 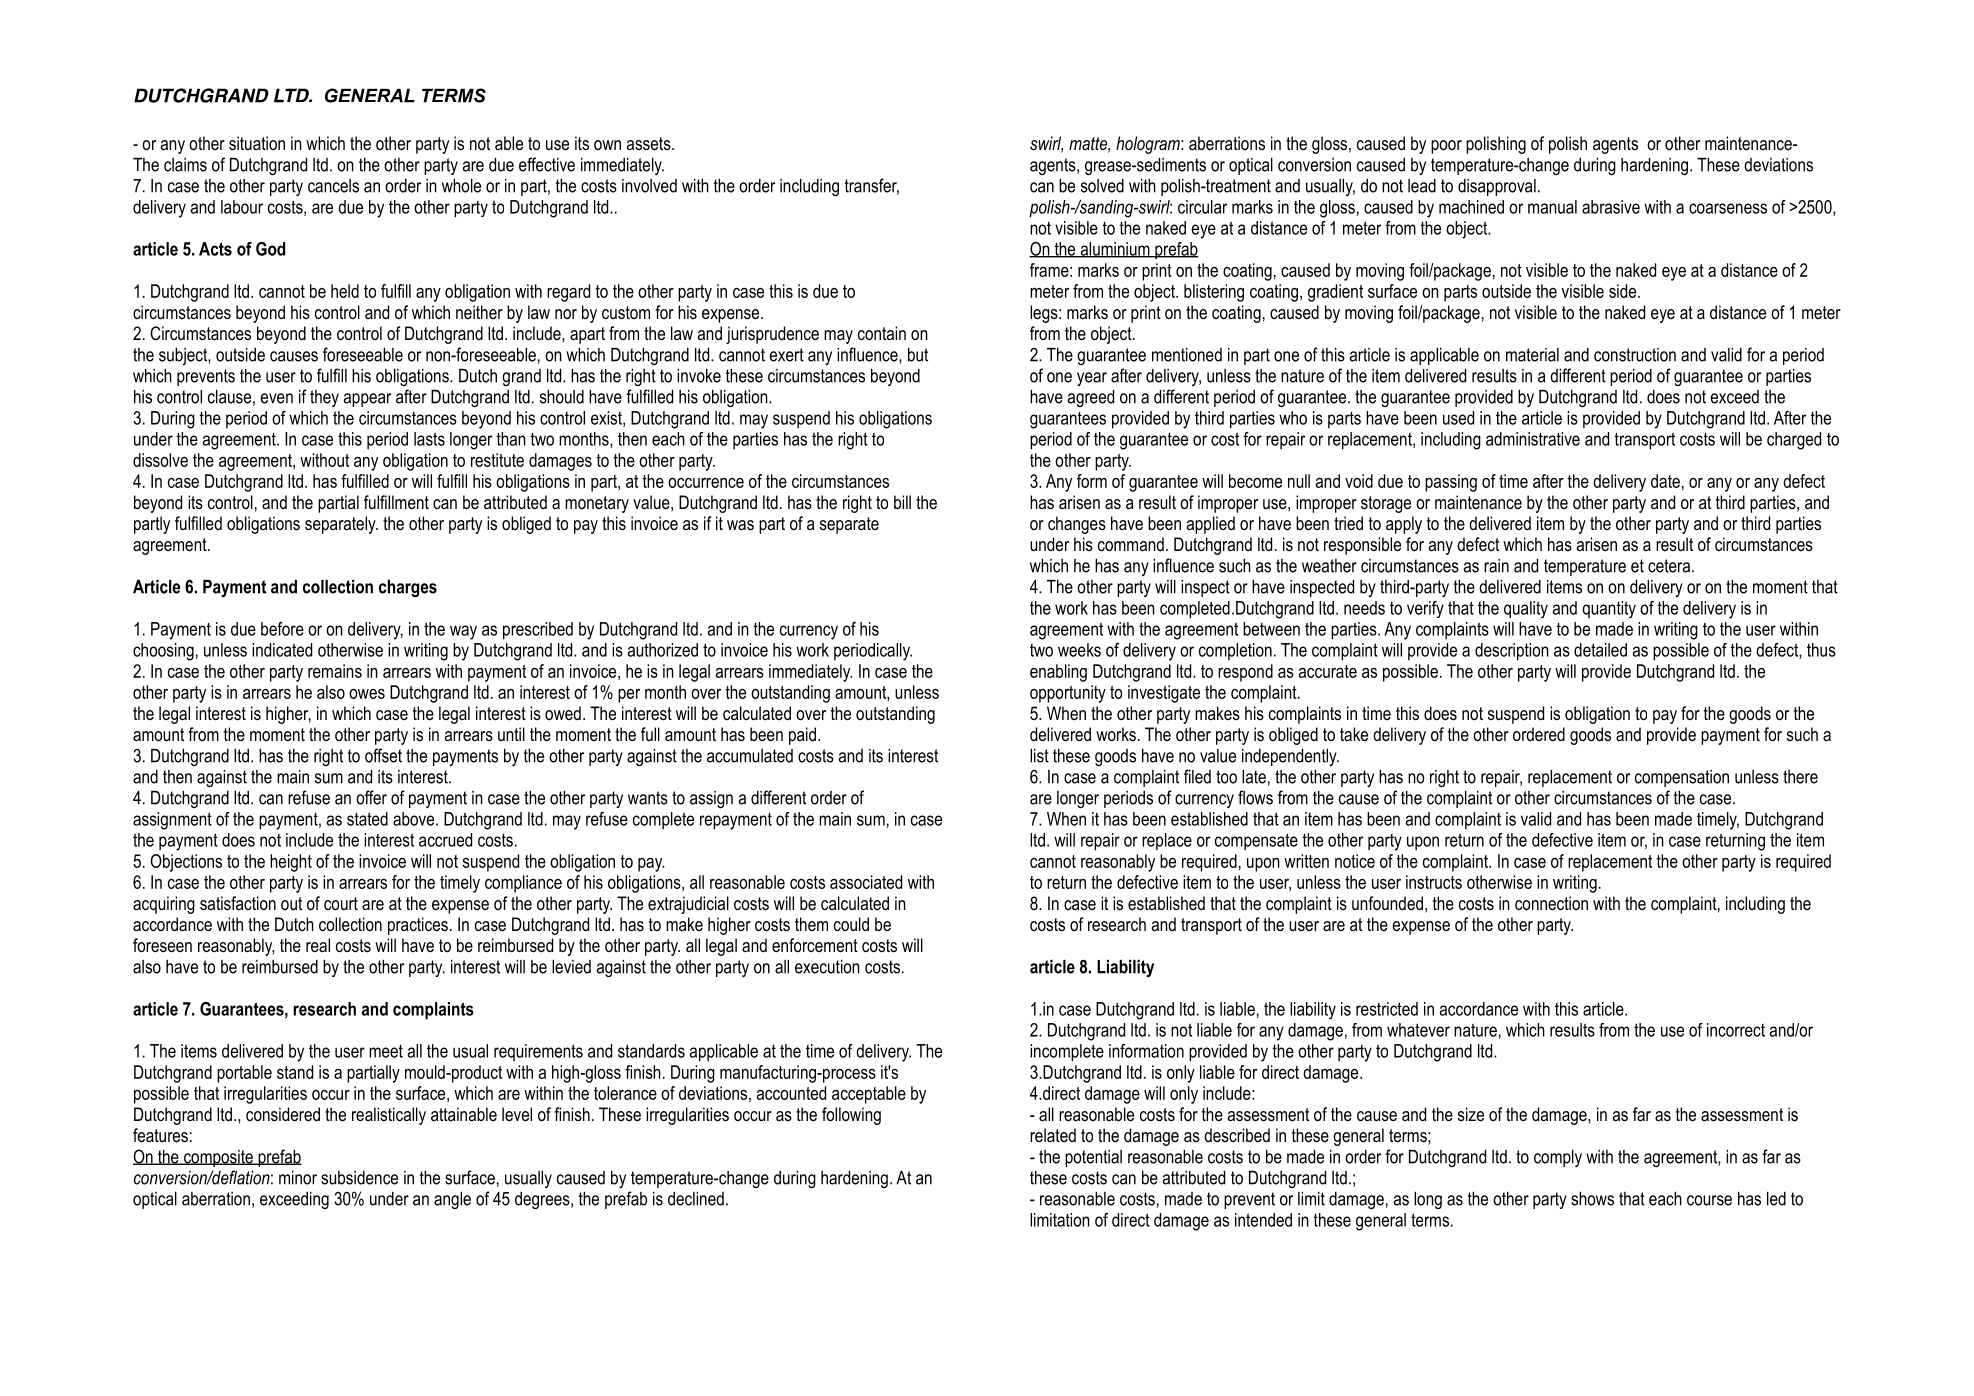 I want to click on abrasive, so click(x=1611, y=207).
